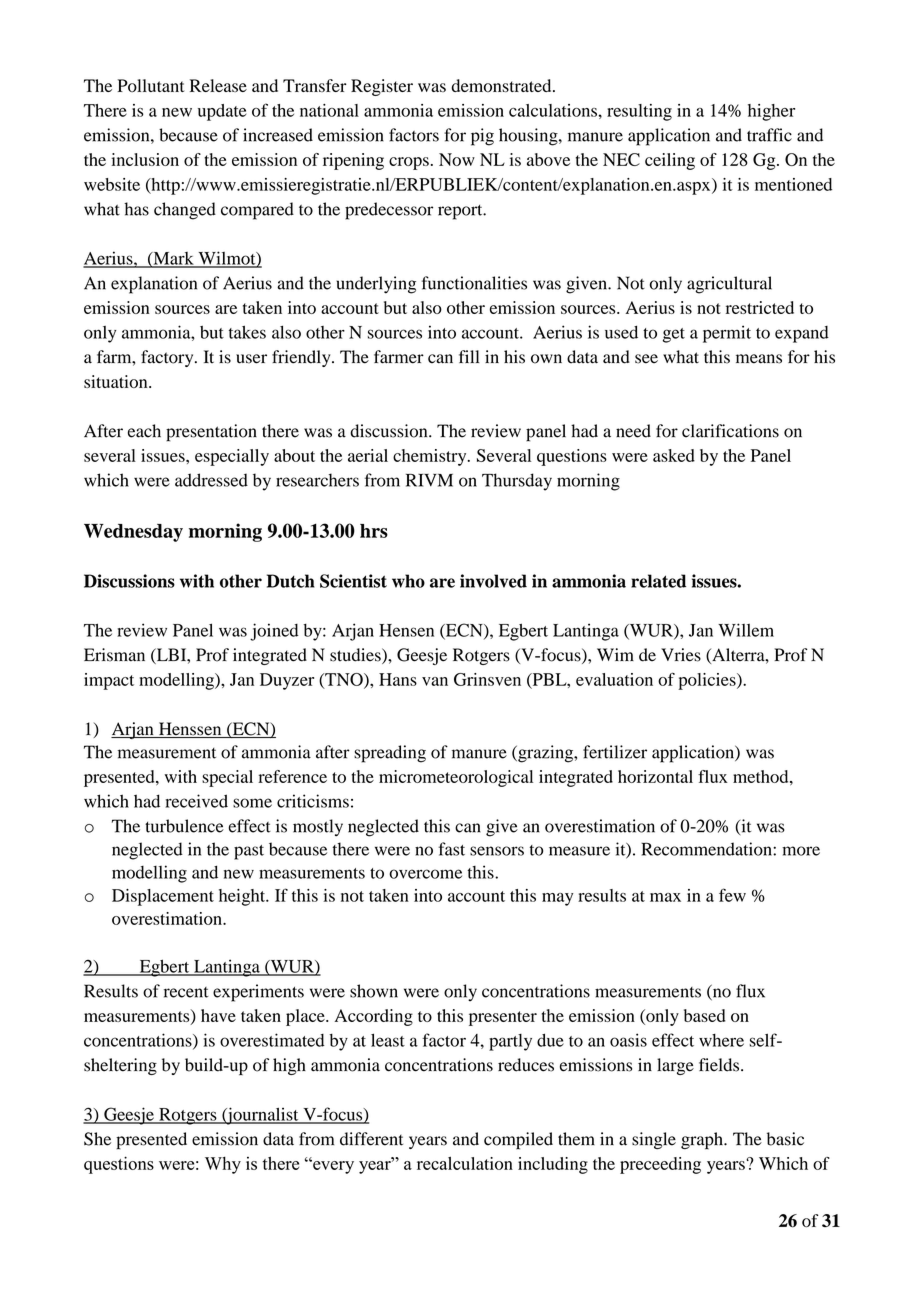  What do you see at coordinates (493, 581) in the screenshot?
I see `involved` at bounding box center [493, 581].
